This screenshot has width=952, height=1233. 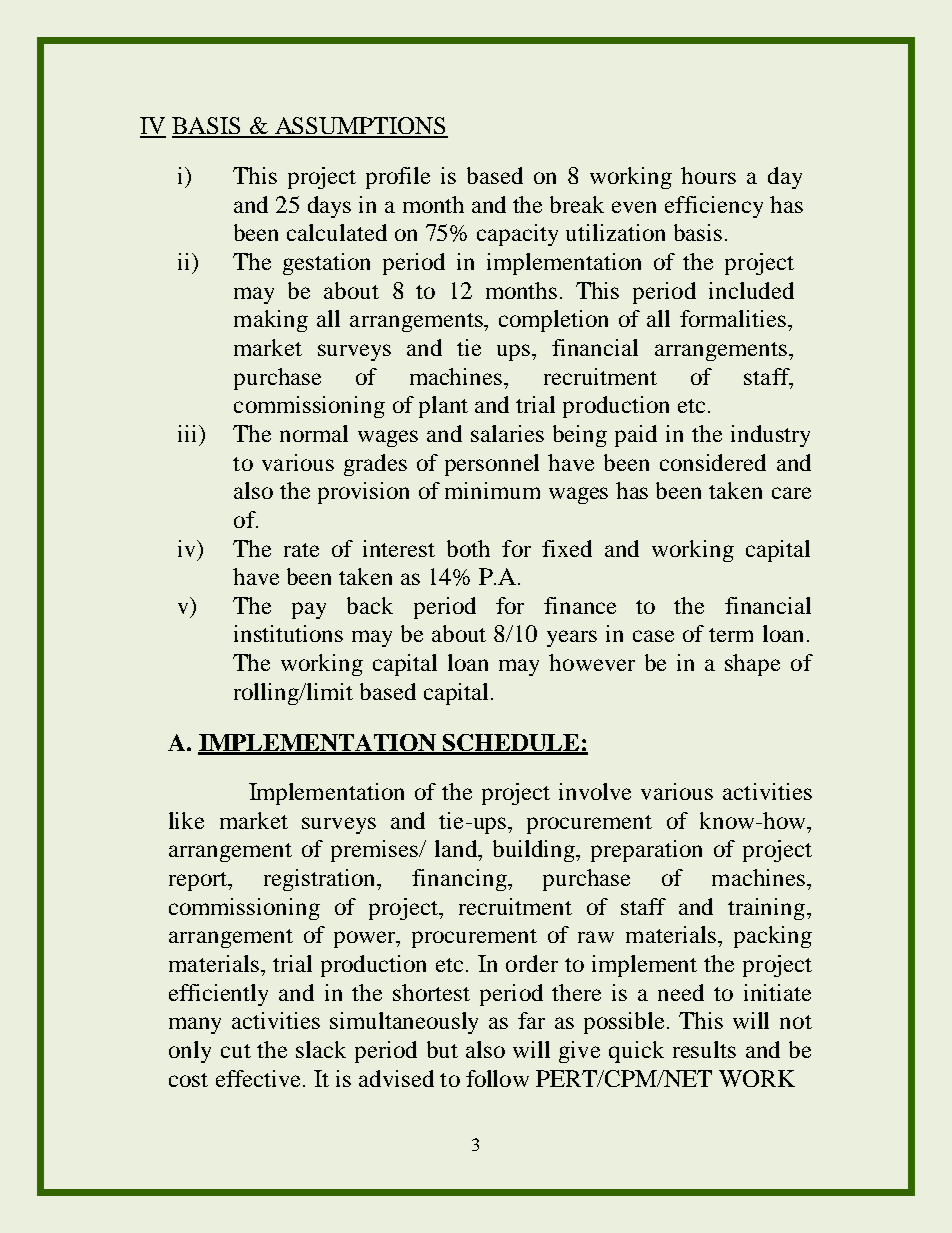 I want to click on cut, so click(x=236, y=1051).
